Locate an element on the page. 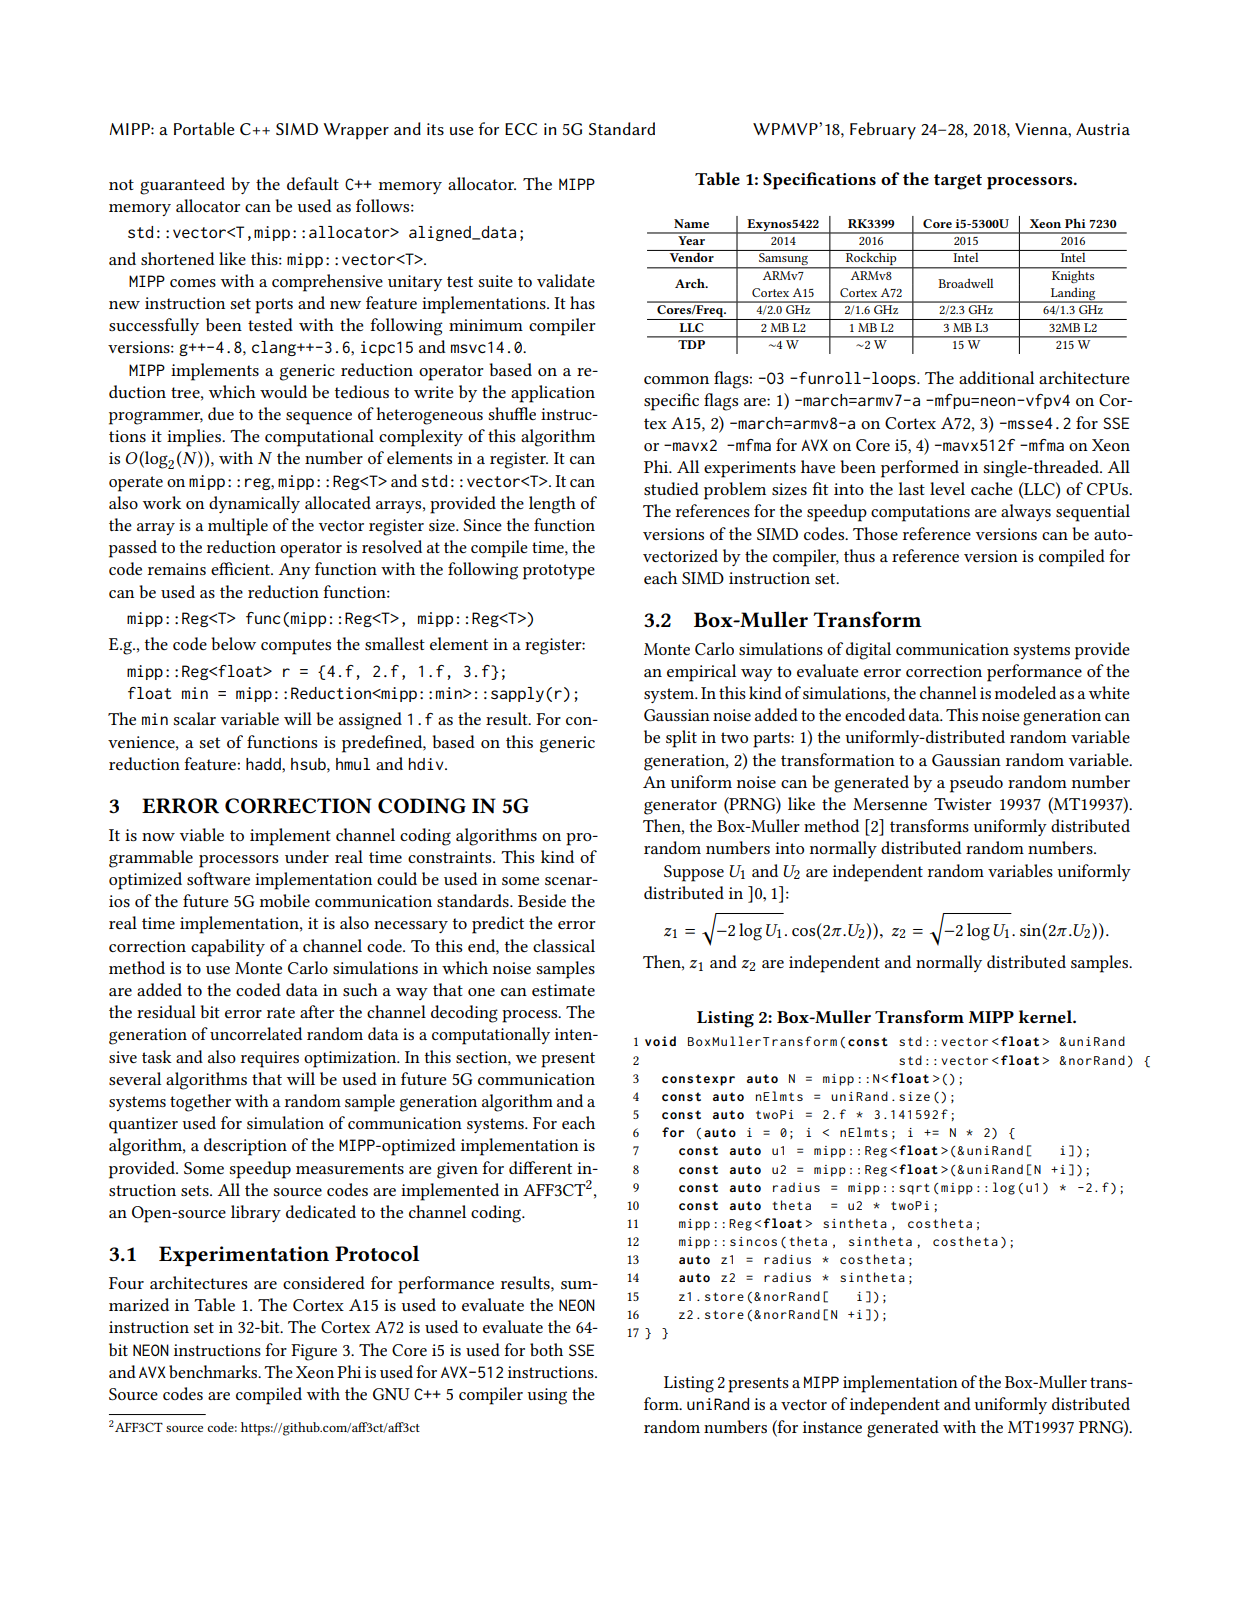 This image has height=1604, width=1239. ECC is located at coordinates (521, 129).
